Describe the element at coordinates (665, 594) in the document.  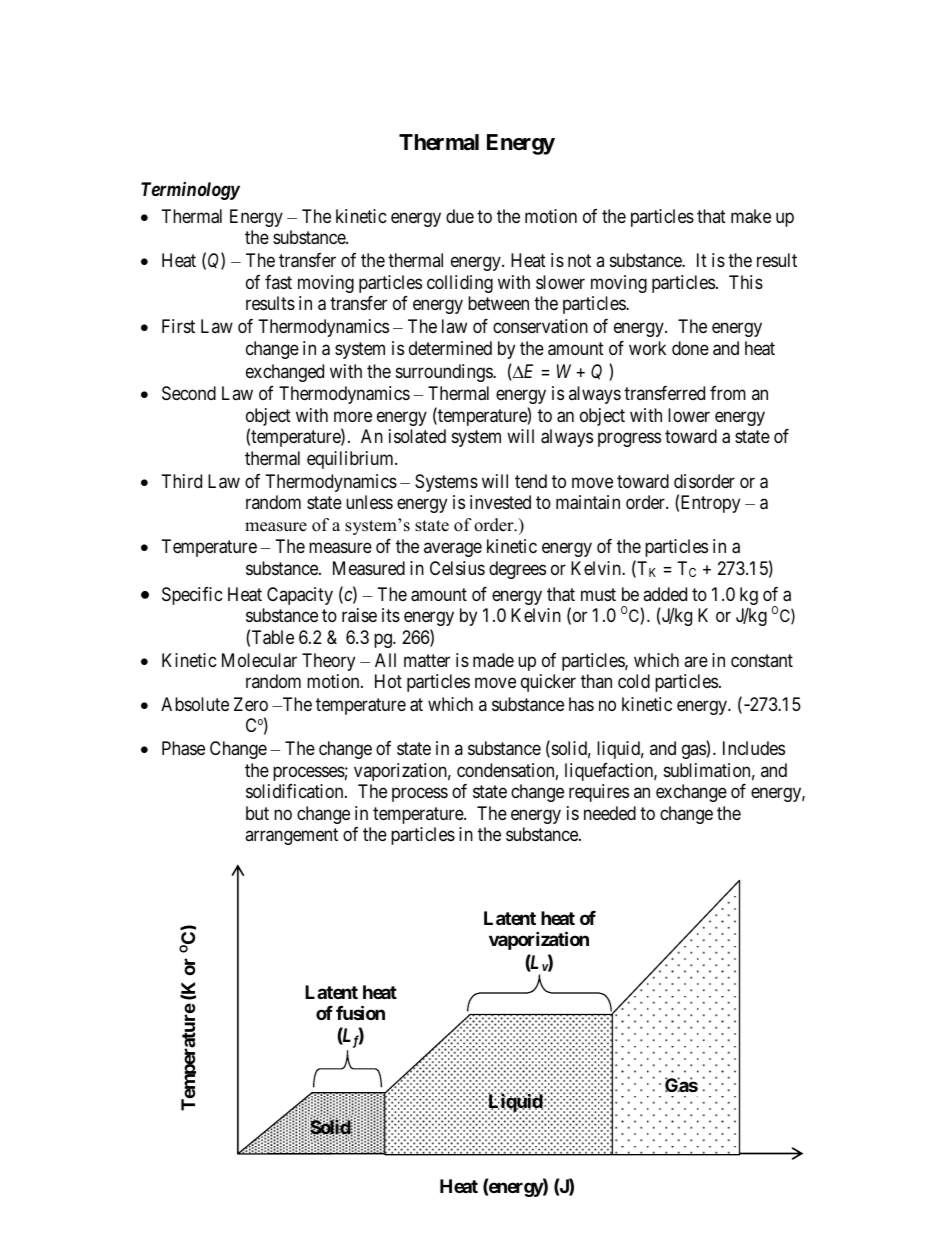
I see `added` at that location.
